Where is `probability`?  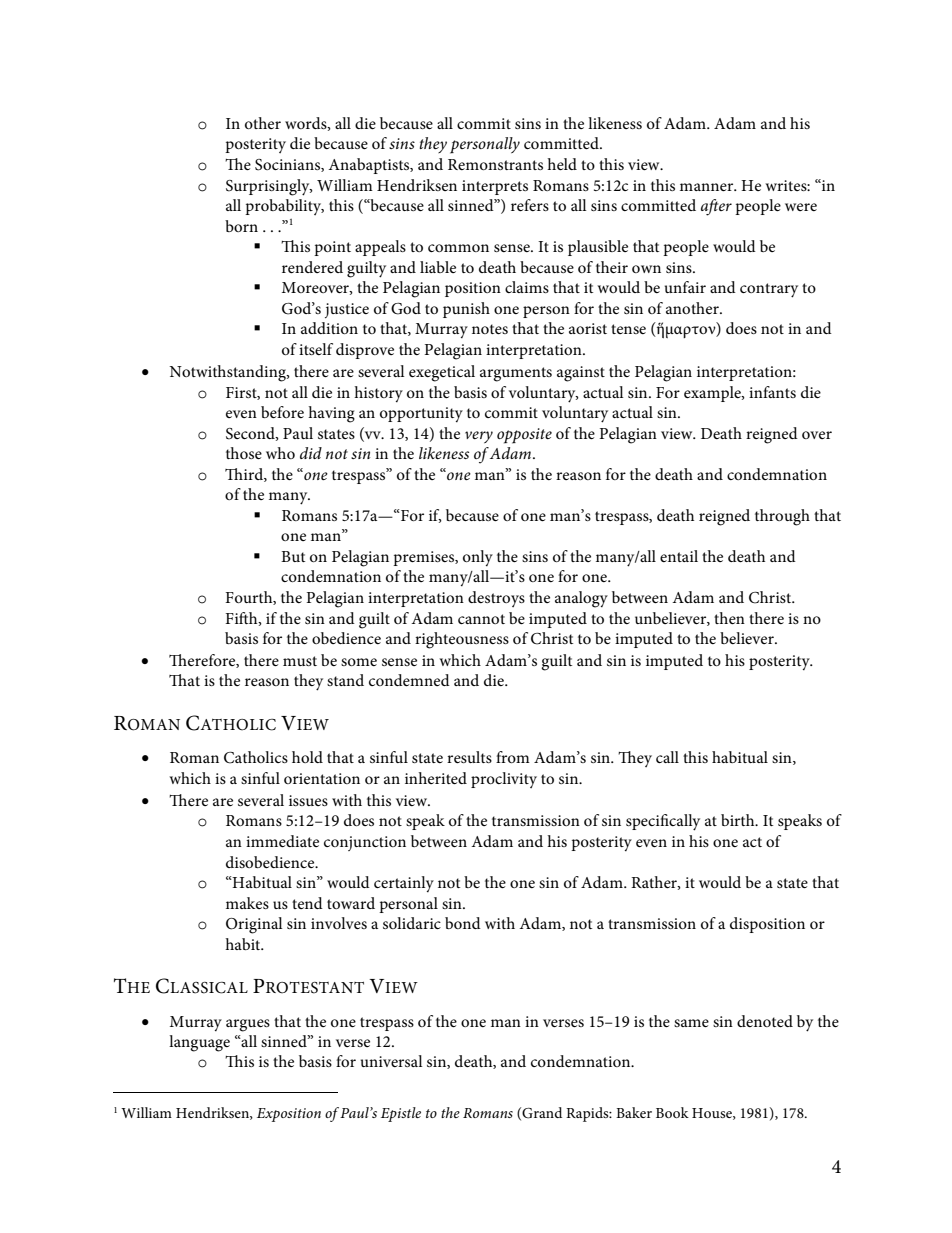 probability is located at coordinates (284, 207).
